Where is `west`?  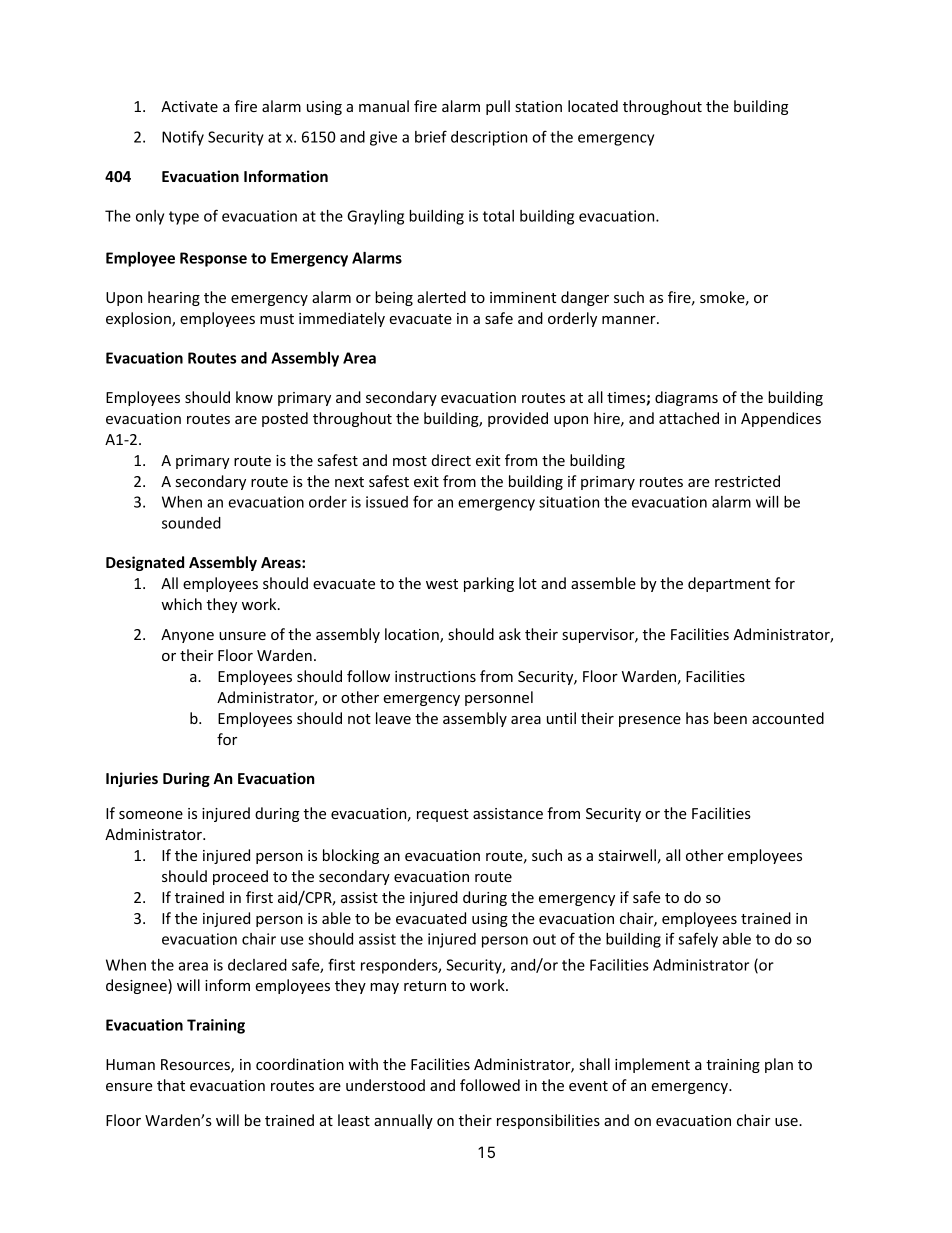 west is located at coordinates (442, 584).
